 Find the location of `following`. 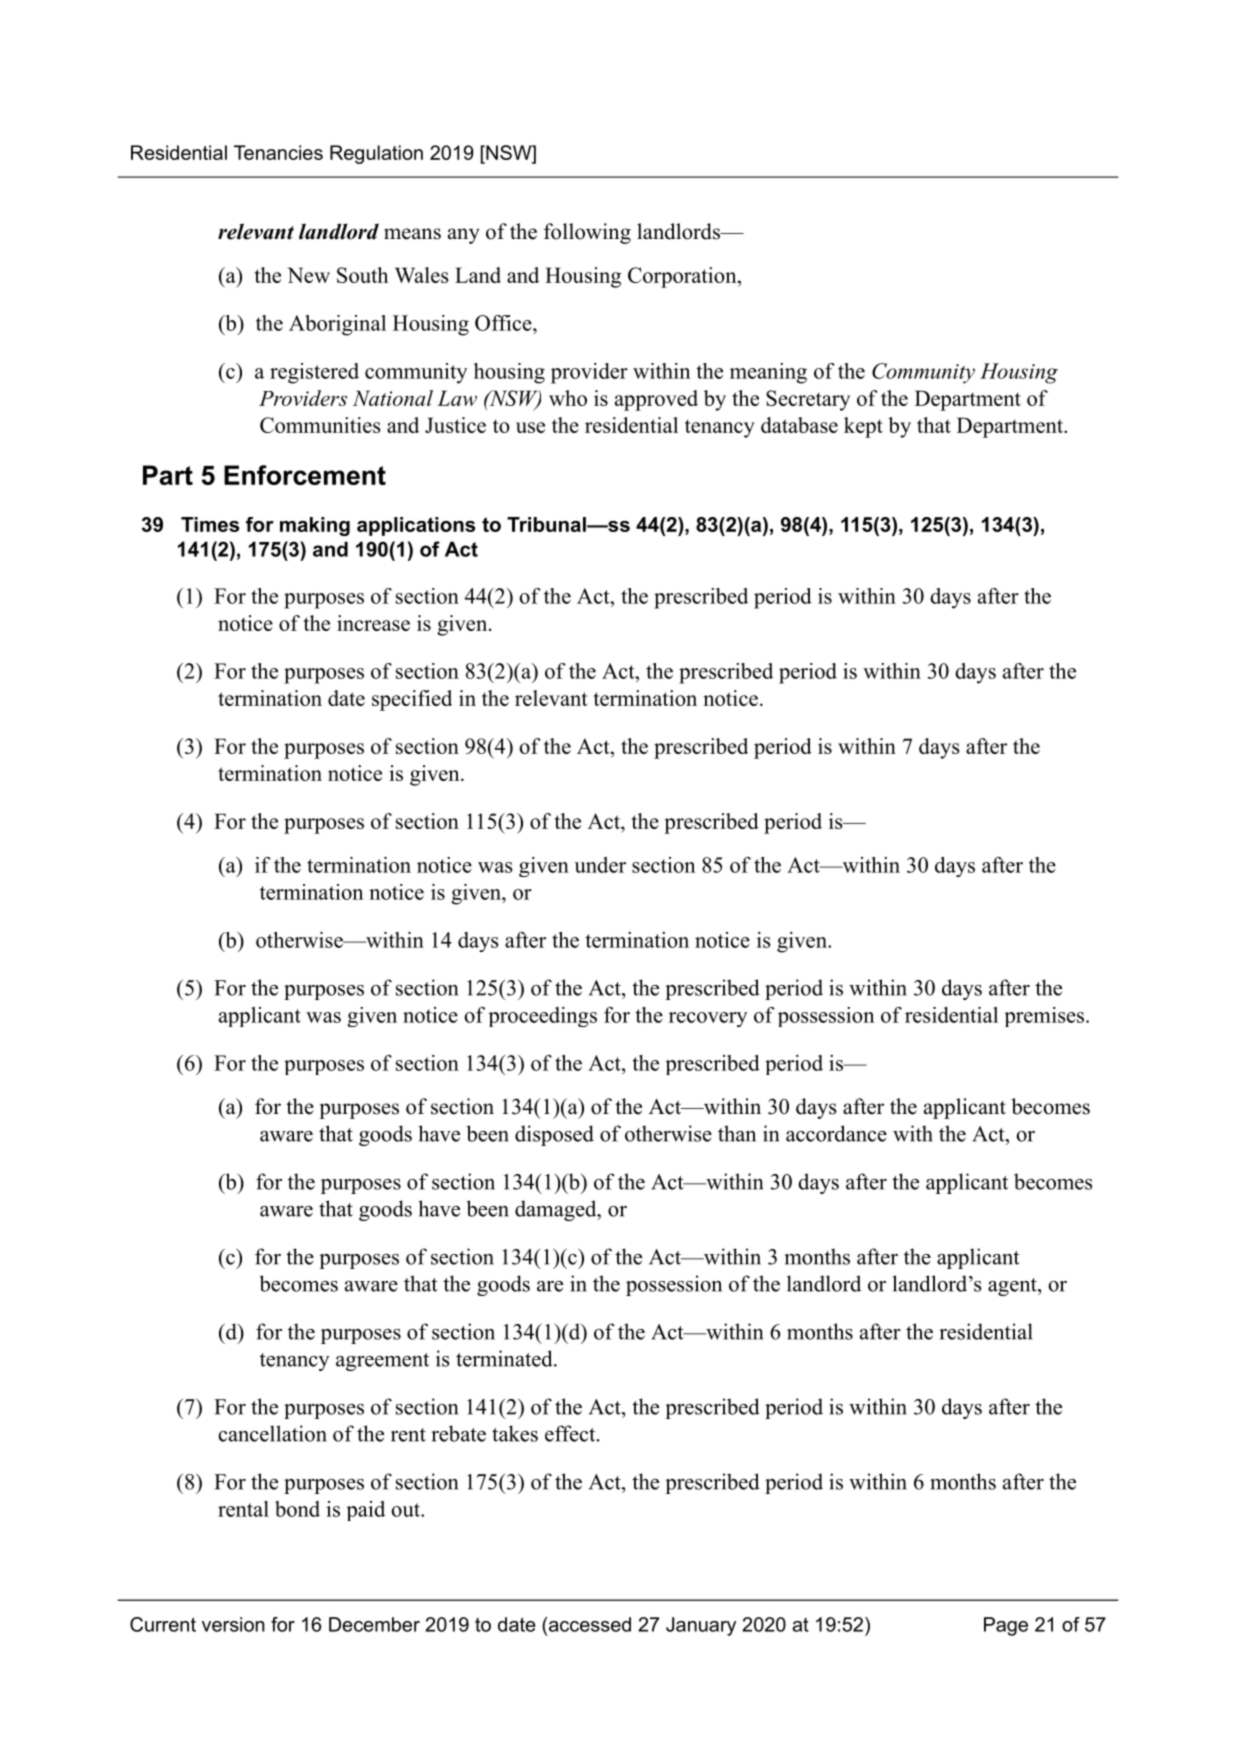

following is located at coordinates (587, 233).
